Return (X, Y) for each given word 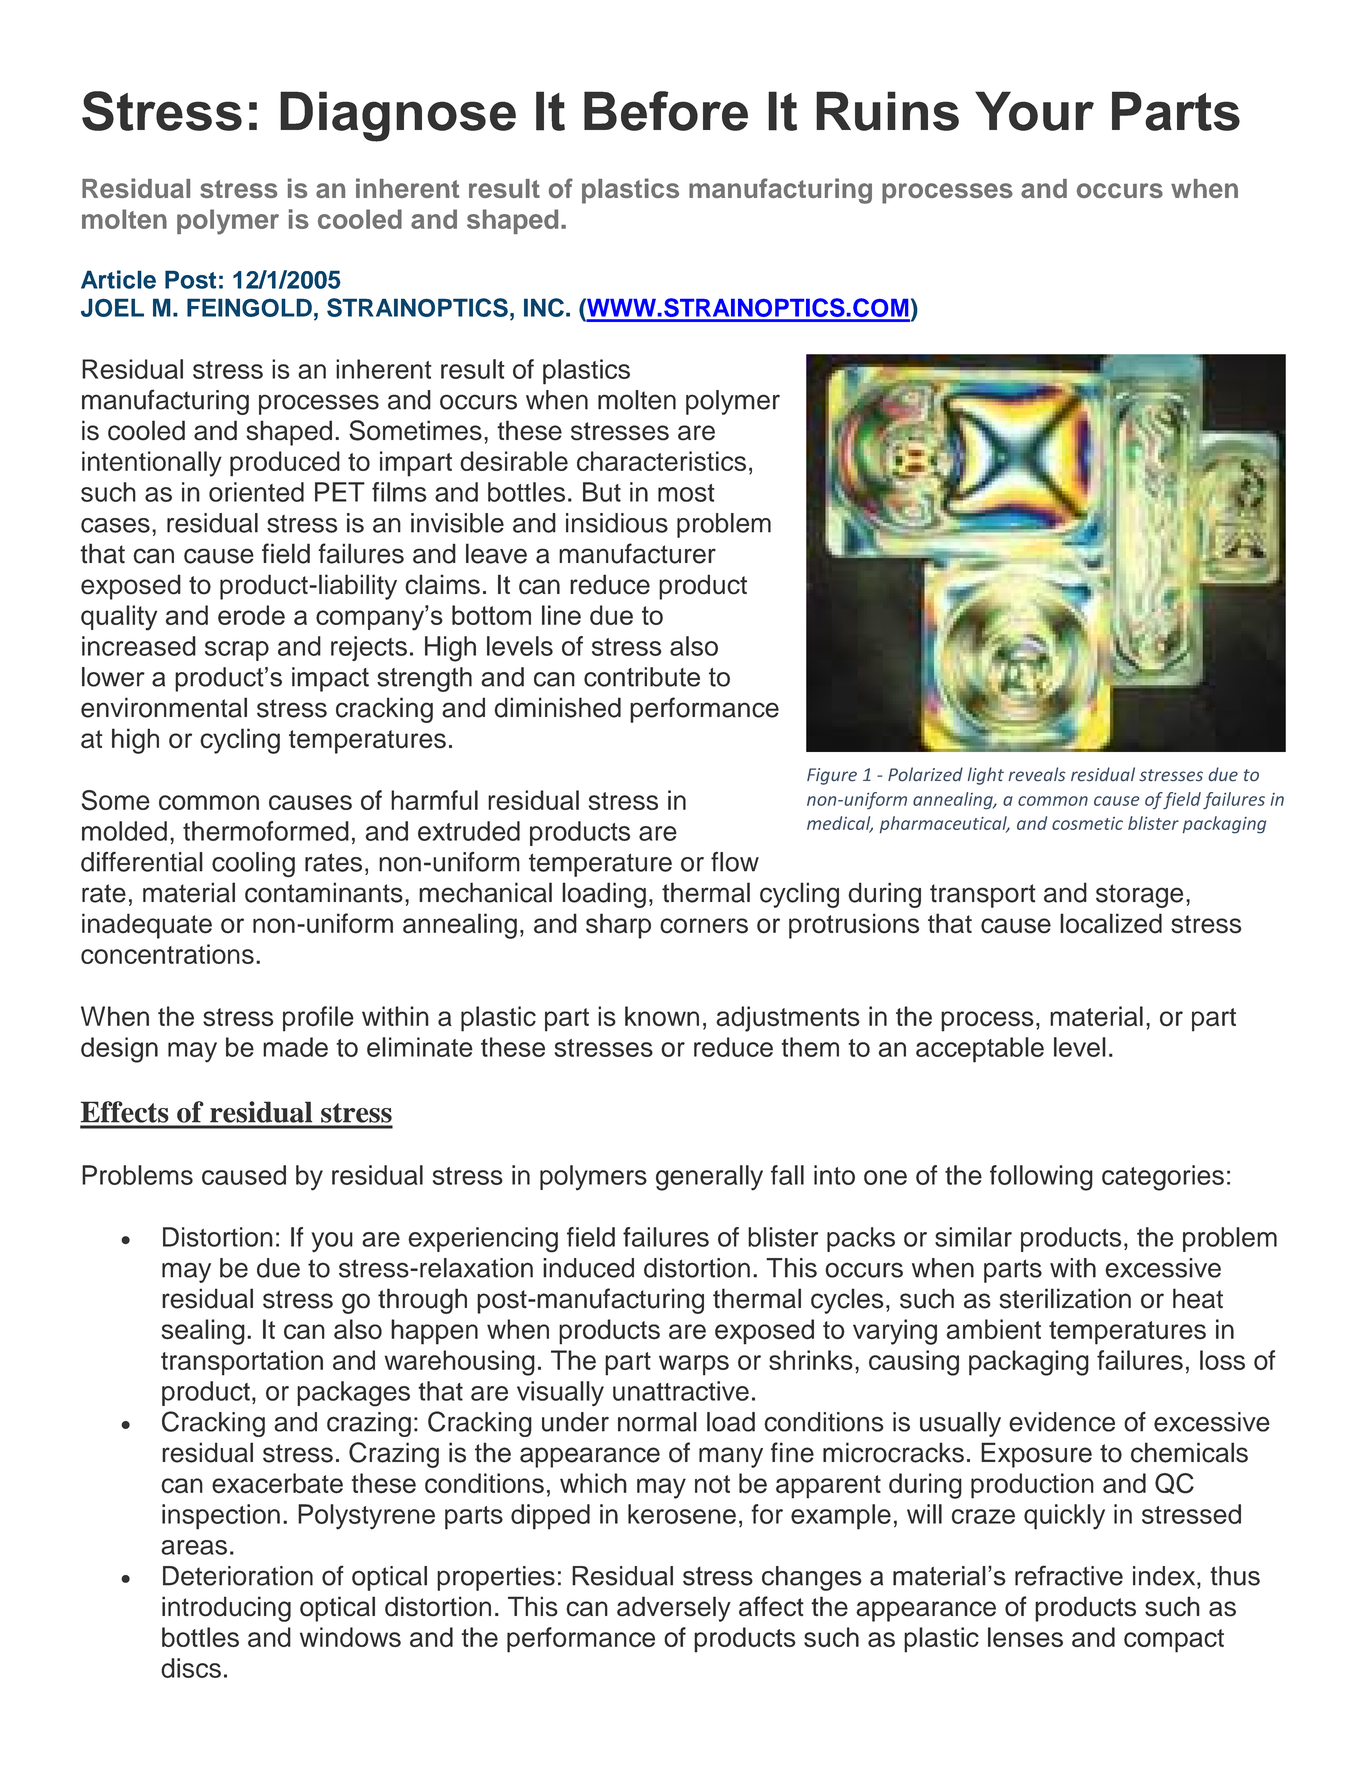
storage (1139, 896)
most (686, 493)
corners (704, 926)
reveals (1036, 774)
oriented (256, 492)
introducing (226, 1609)
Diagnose (398, 116)
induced (588, 1268)
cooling (253, 865)
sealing (203, 1332)
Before (666, 111)
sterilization (1065, 1298)
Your (1034, 111)
